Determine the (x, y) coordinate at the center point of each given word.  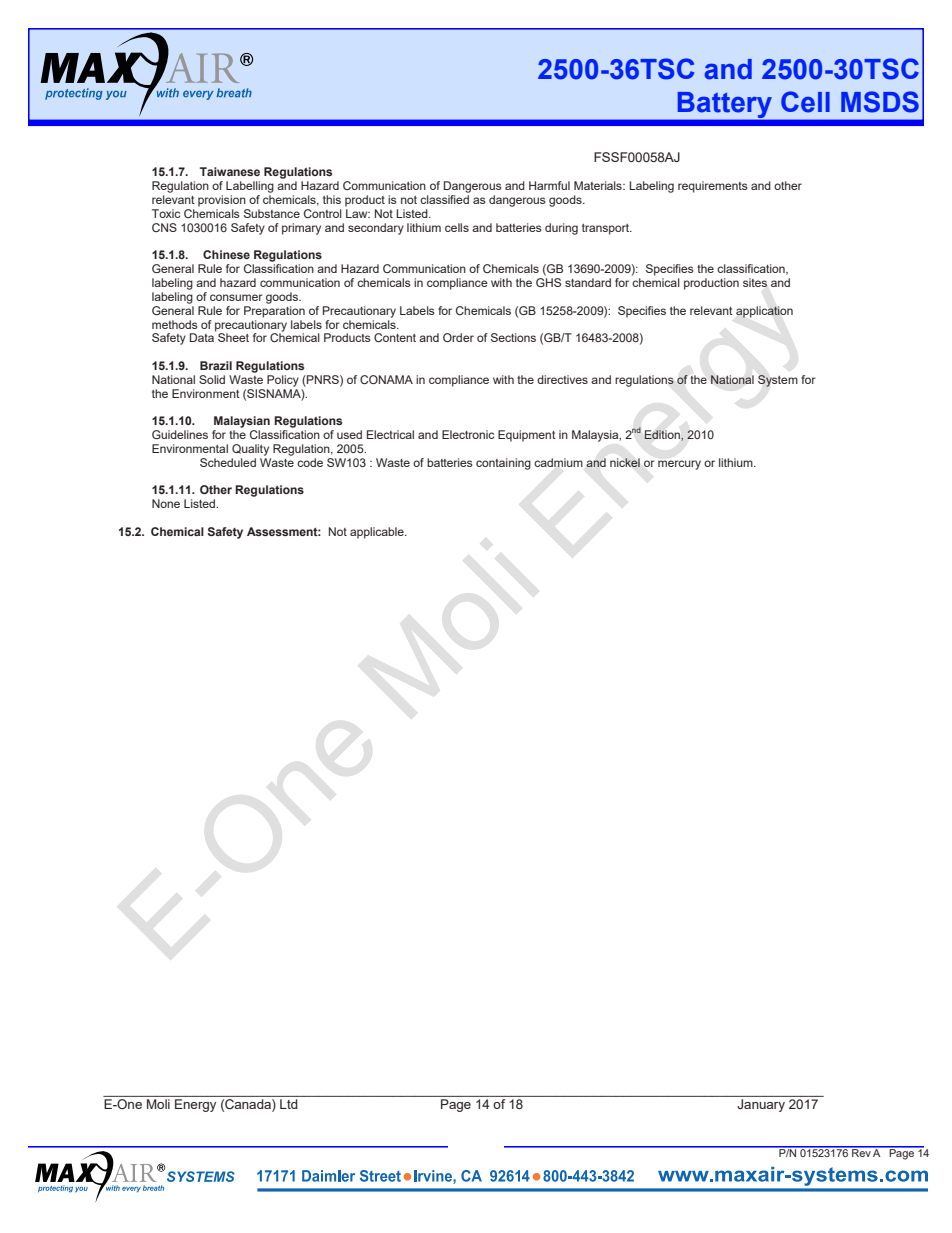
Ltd (288, 1104)
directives (562, 379)
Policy (283, 381)
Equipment (527, 436)
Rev (861, 1152)
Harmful (549, 185)
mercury (679, 465)
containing (503, 464)
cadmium (558, 462)
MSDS (880, 102)
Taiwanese (230, 171)
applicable (378, 533)
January (761, 1105)
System (778, 381)
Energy (195, 1105)
